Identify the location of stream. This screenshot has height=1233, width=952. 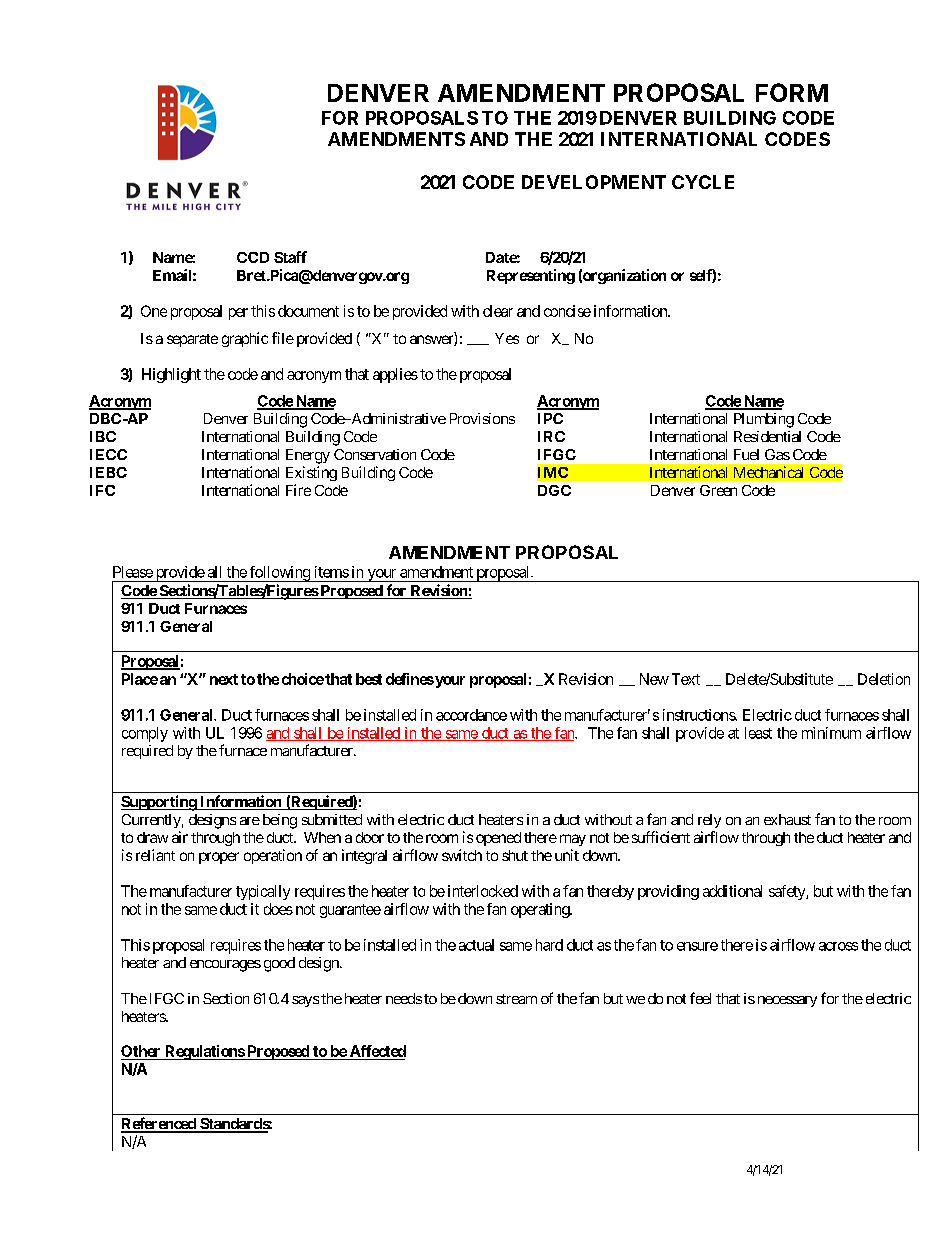
(516, 999).
